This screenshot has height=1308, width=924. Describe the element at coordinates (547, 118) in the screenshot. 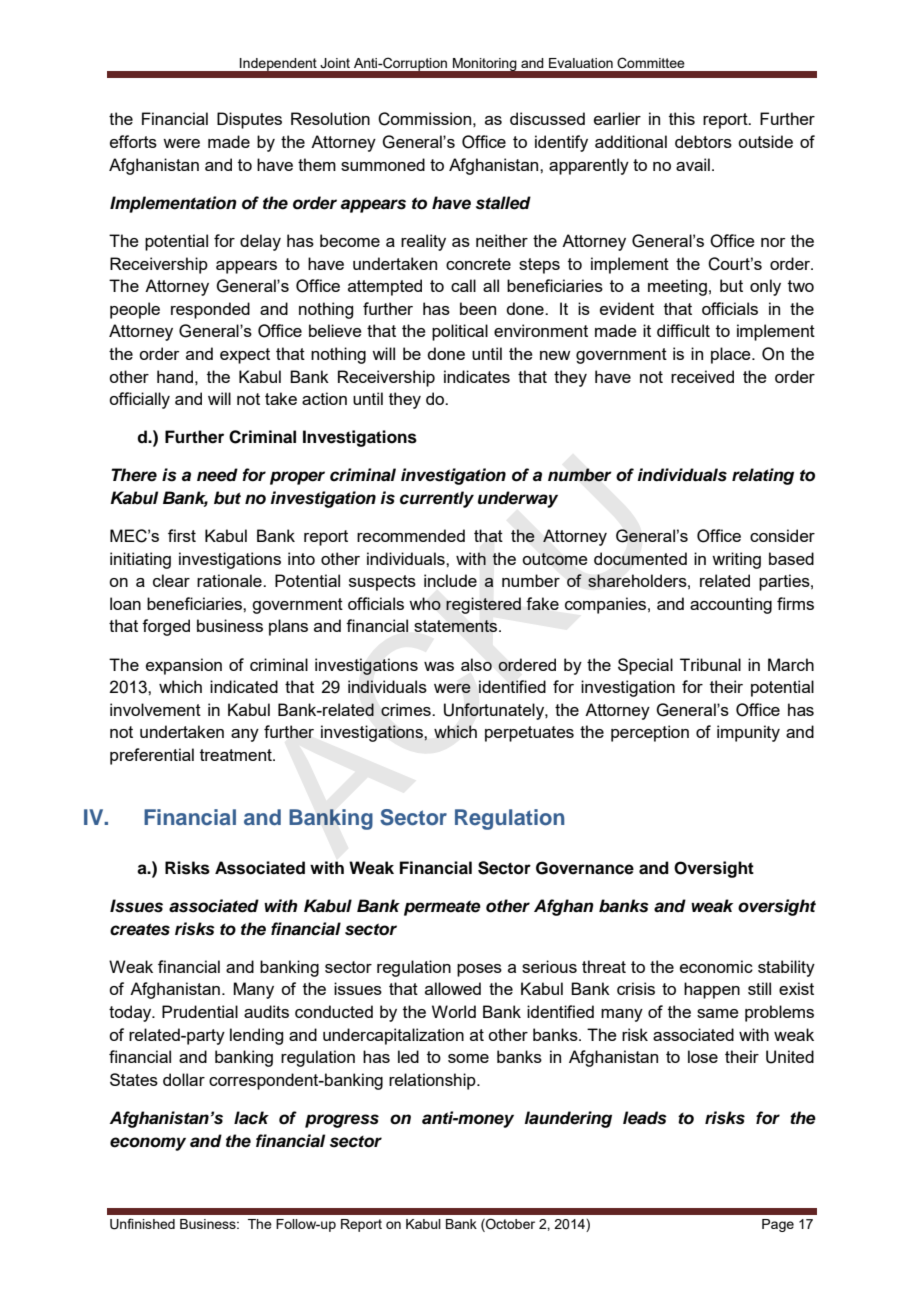

I see `discussed` at that location.
